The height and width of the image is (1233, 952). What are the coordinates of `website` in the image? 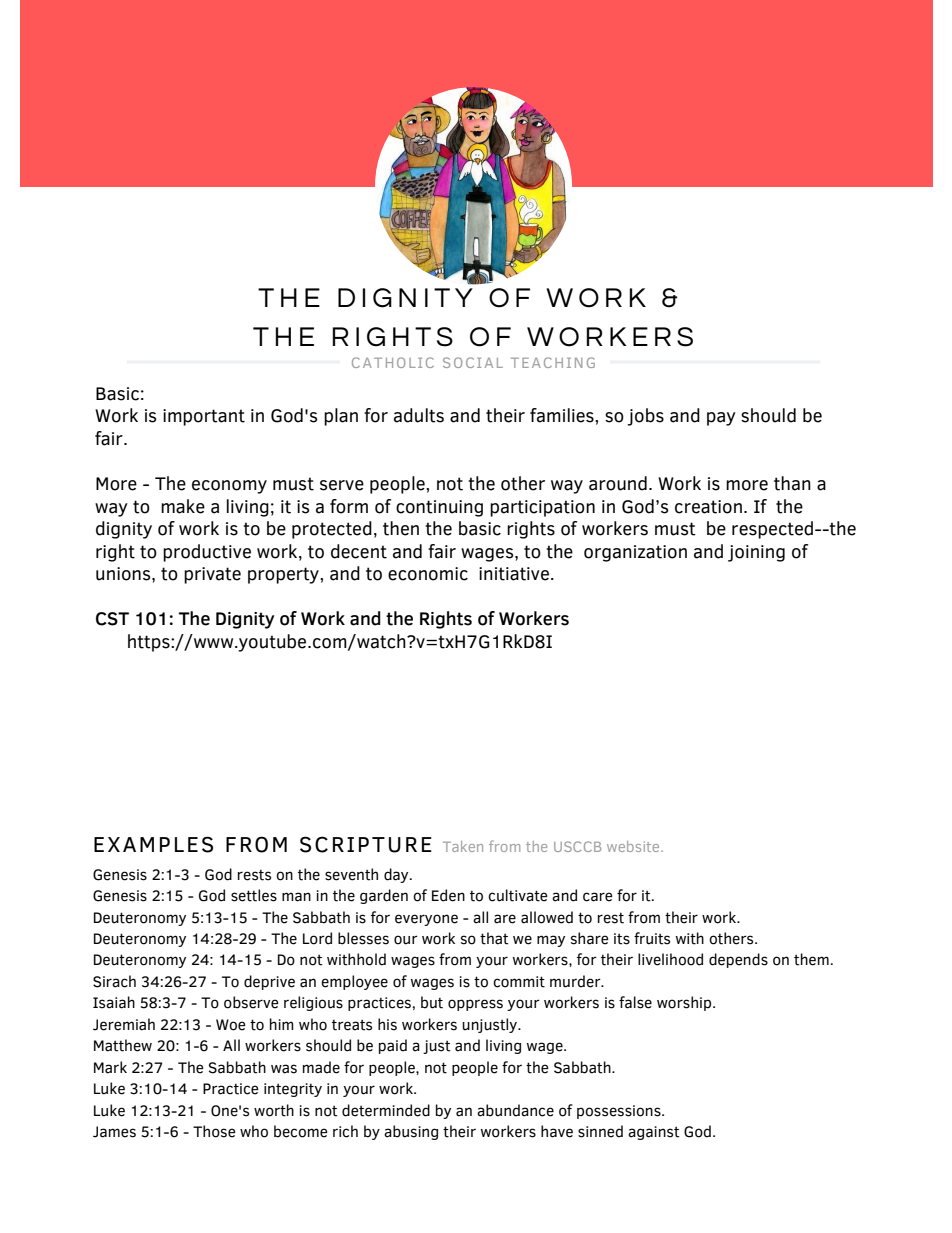 It's located at (634, 846).
